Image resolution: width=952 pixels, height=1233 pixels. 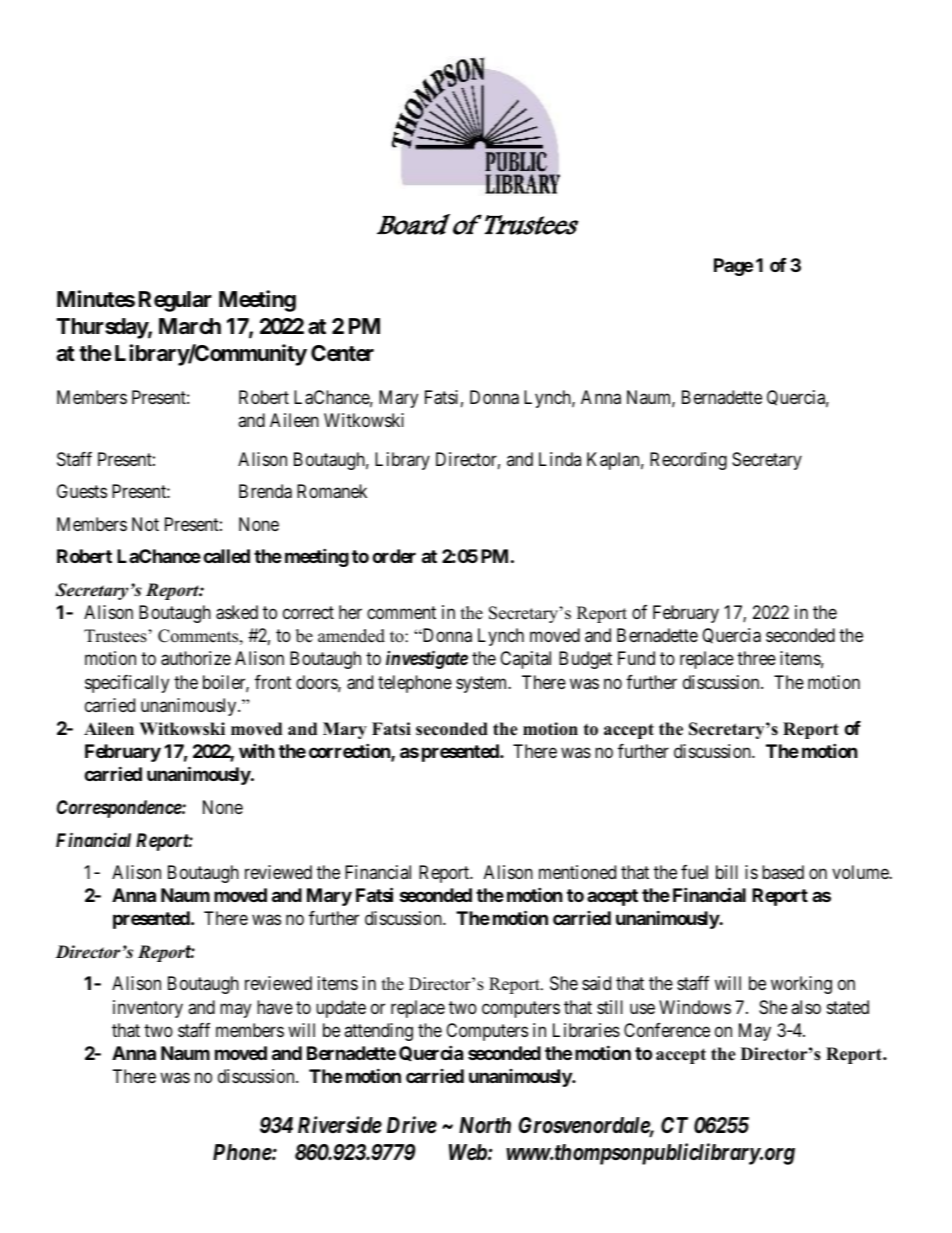 I want to click on inventory, so click(x=148, y=1009).
